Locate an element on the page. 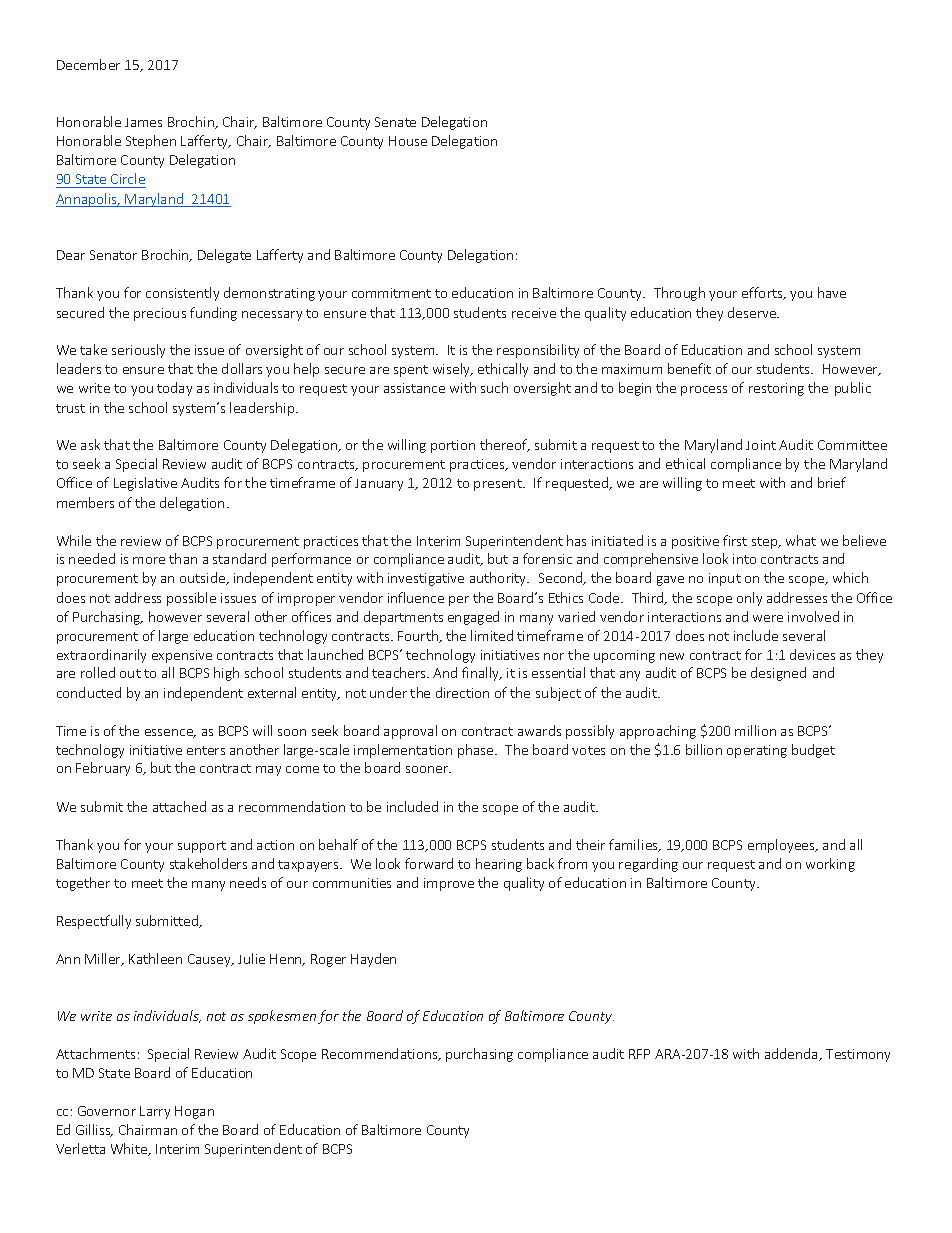  Joint is located at coordinates (761, 445).
